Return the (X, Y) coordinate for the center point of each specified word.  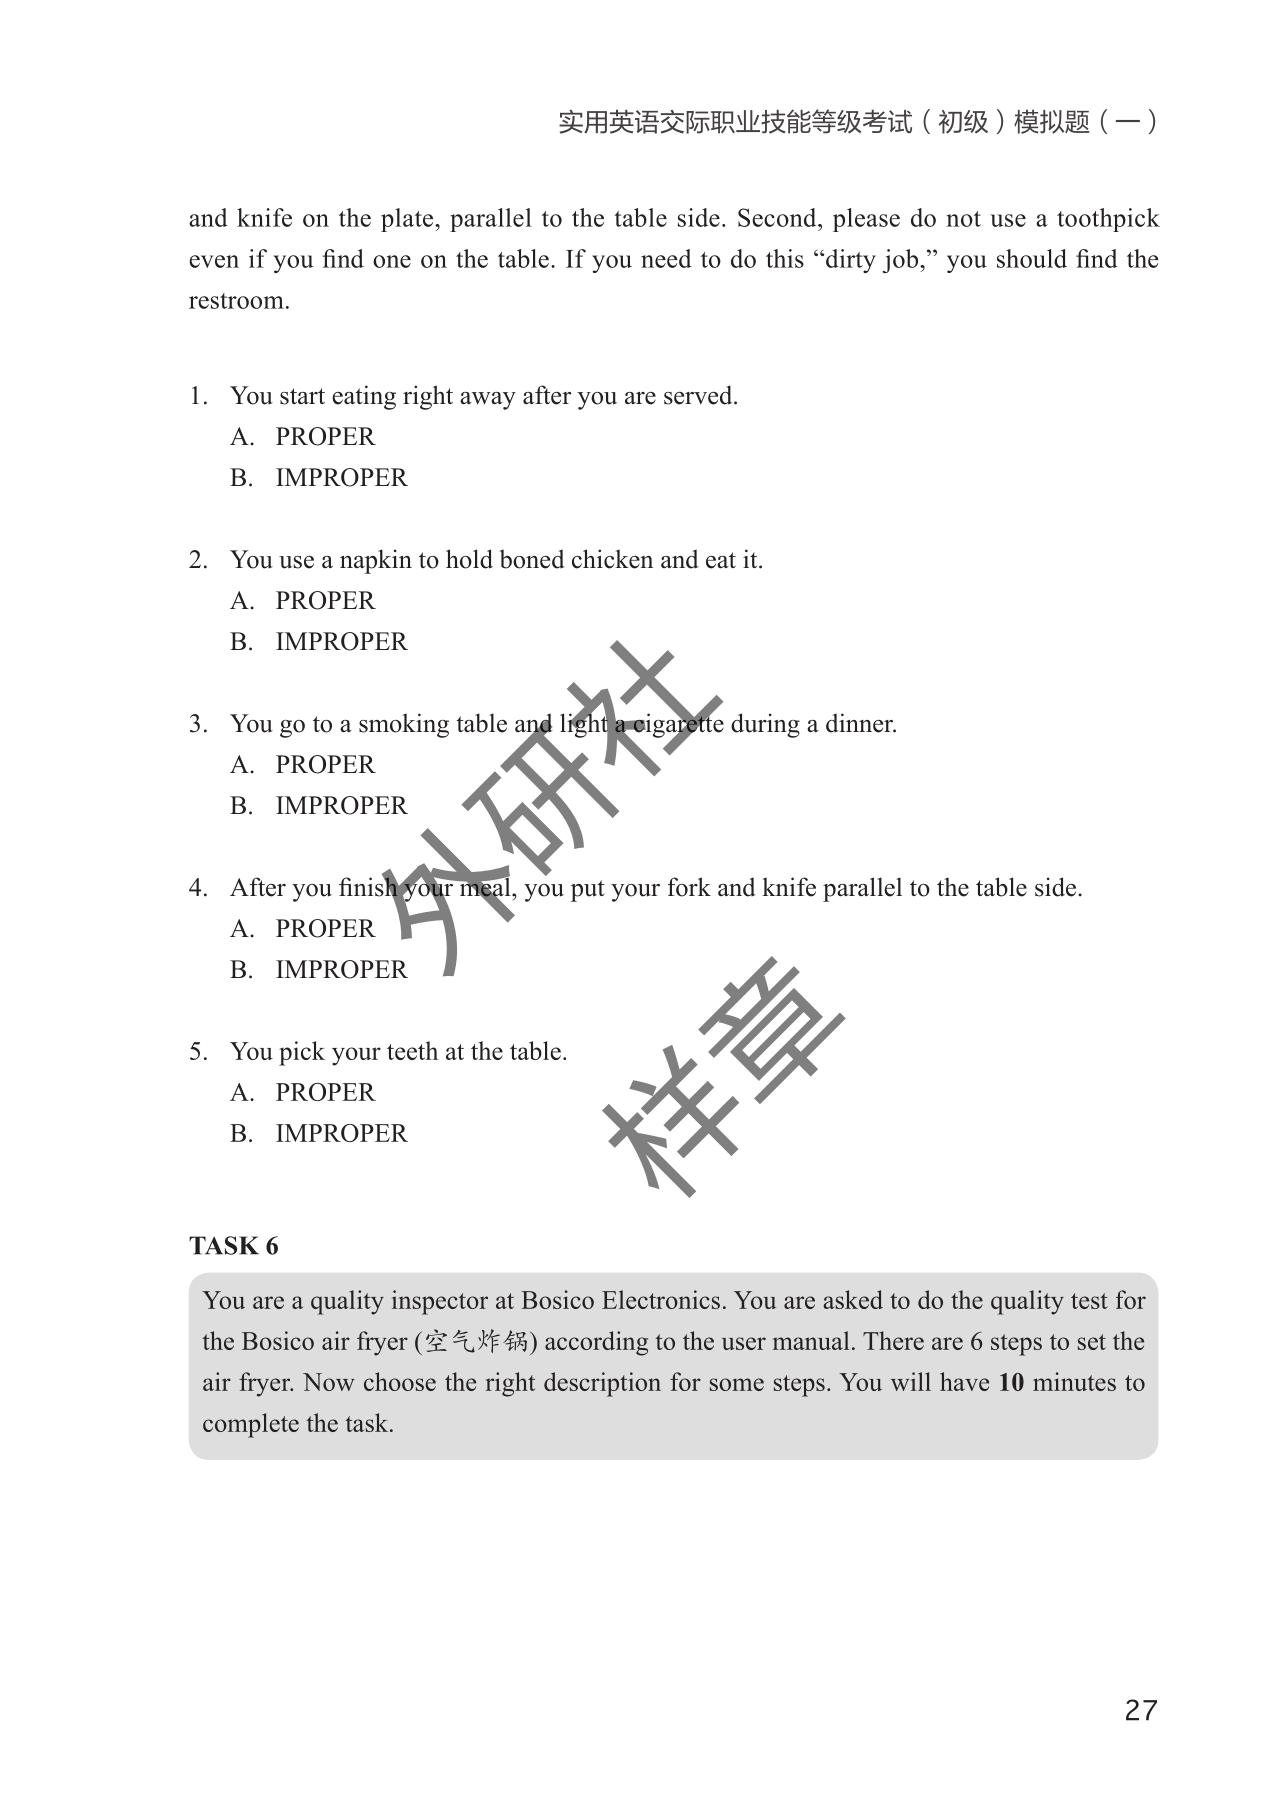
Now (329, 1382)
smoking (404, 725)
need (666, 258)
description (602, 1384)
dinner (861, 723)
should (1032, 258)
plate (408, 220)
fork (689, 887)
